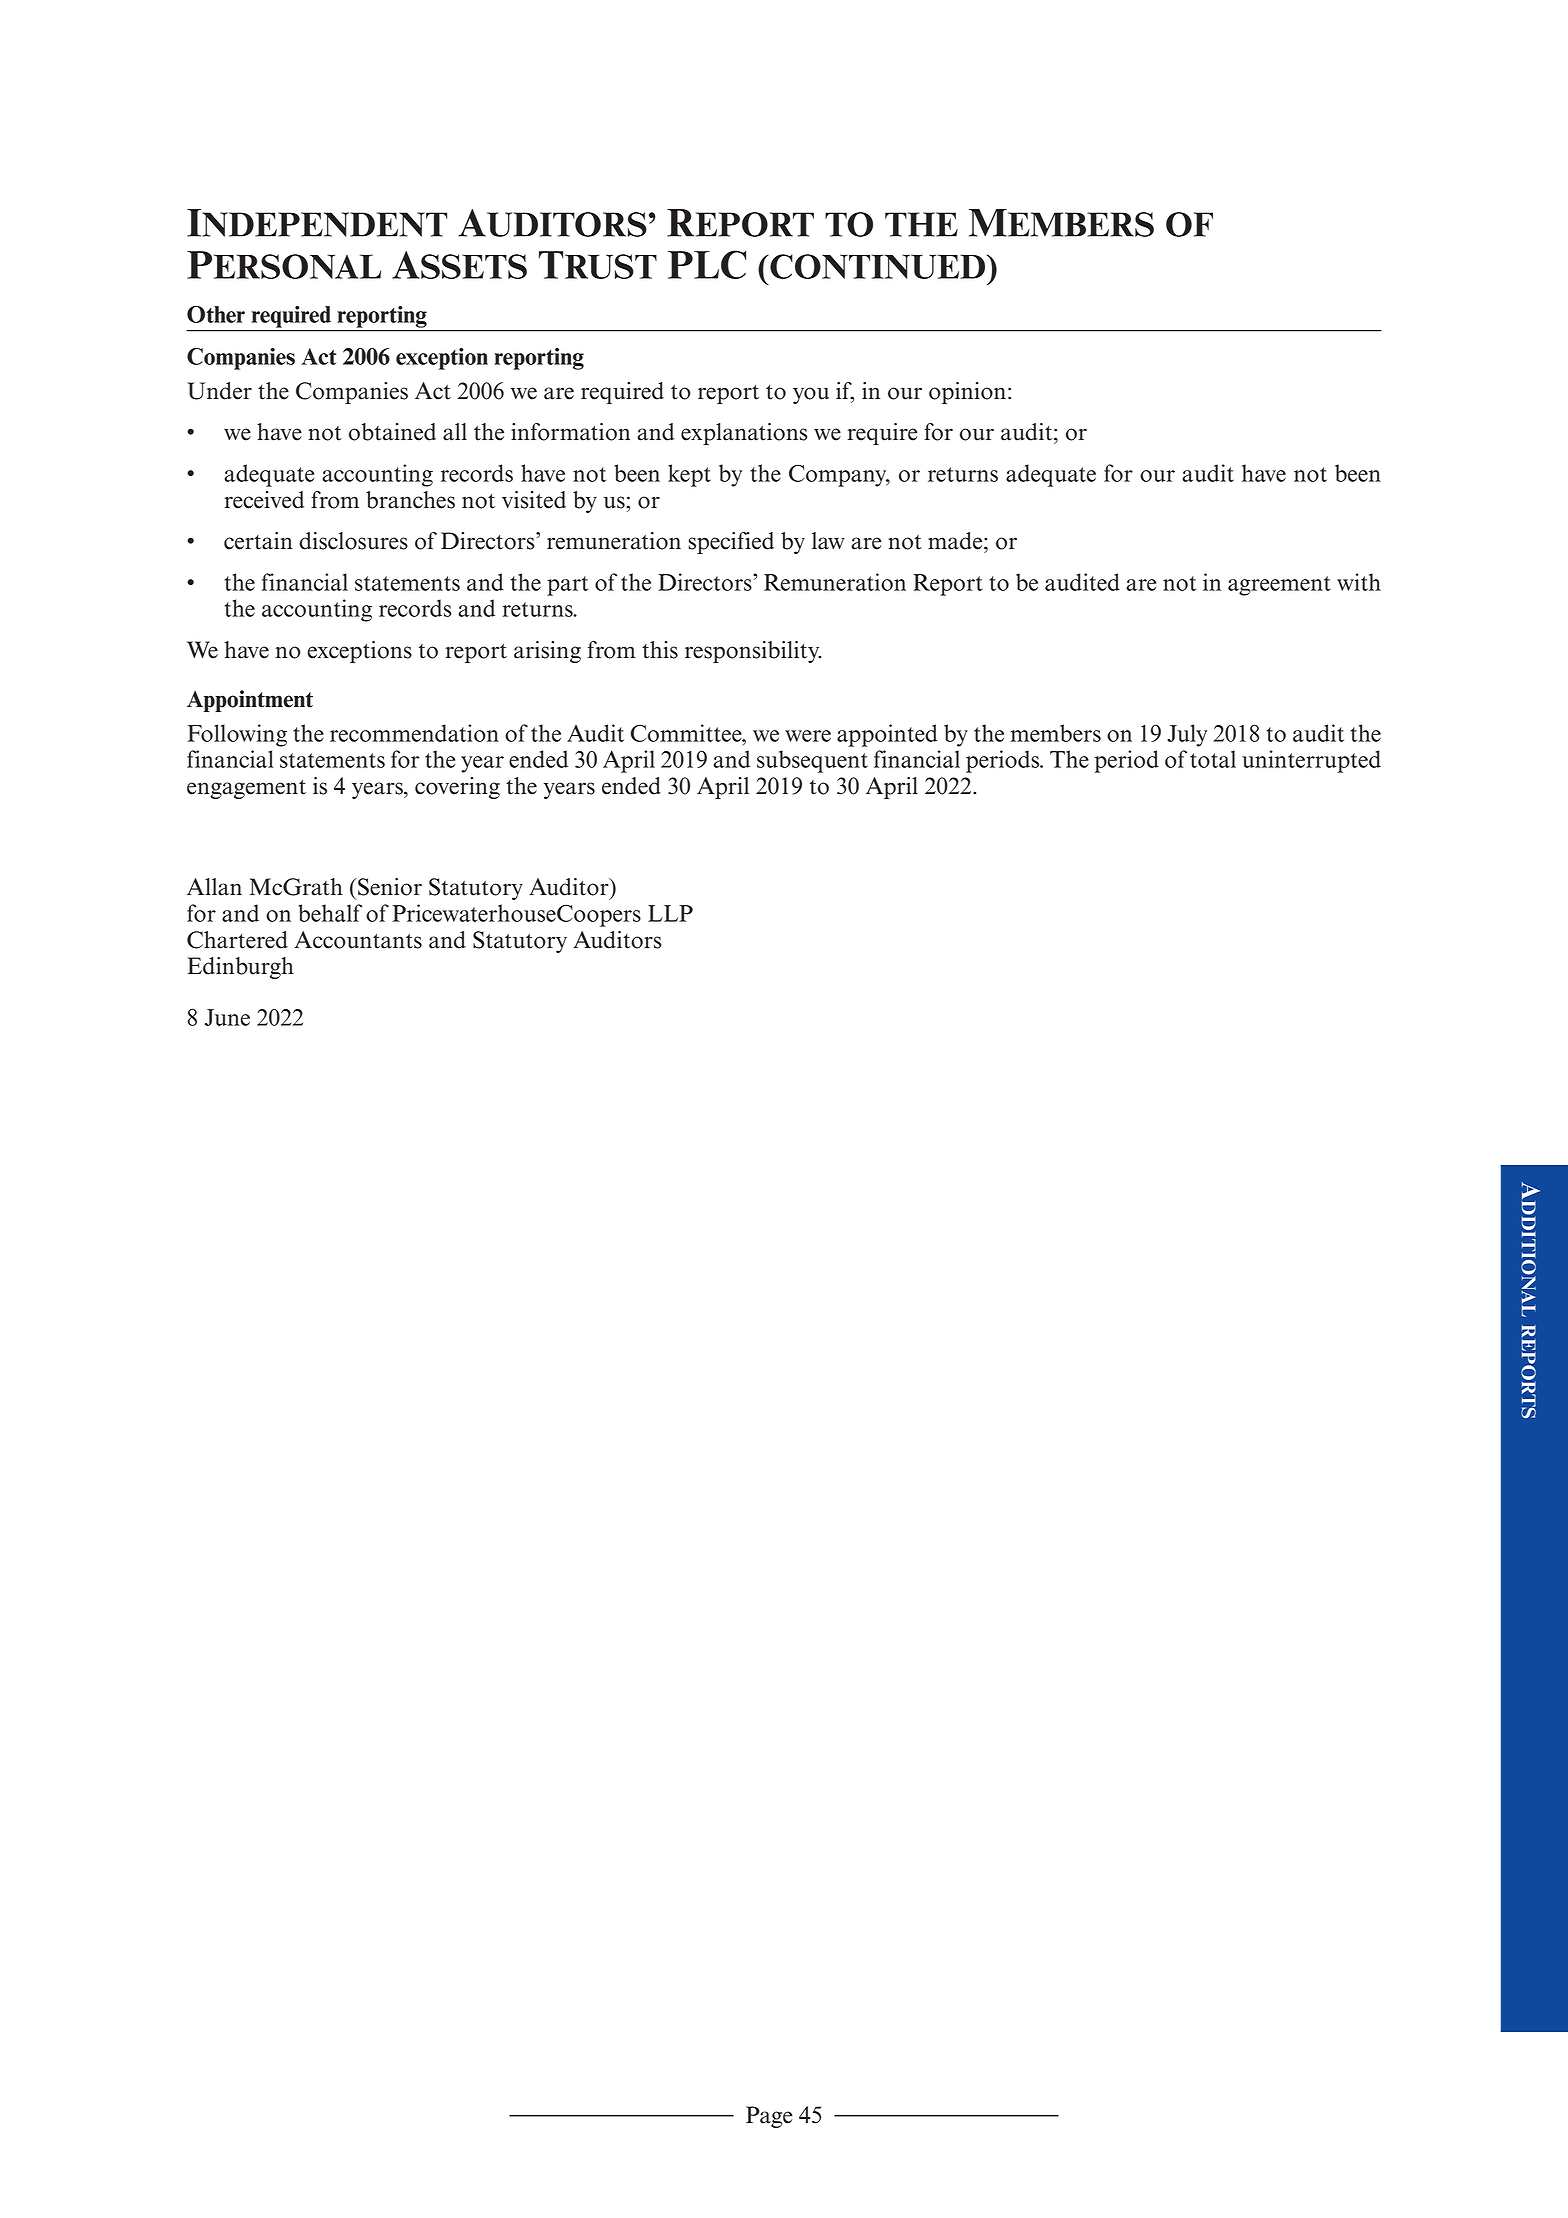 This image has height=2218, width=1568. I want to click on total, so click(1213, 759).
